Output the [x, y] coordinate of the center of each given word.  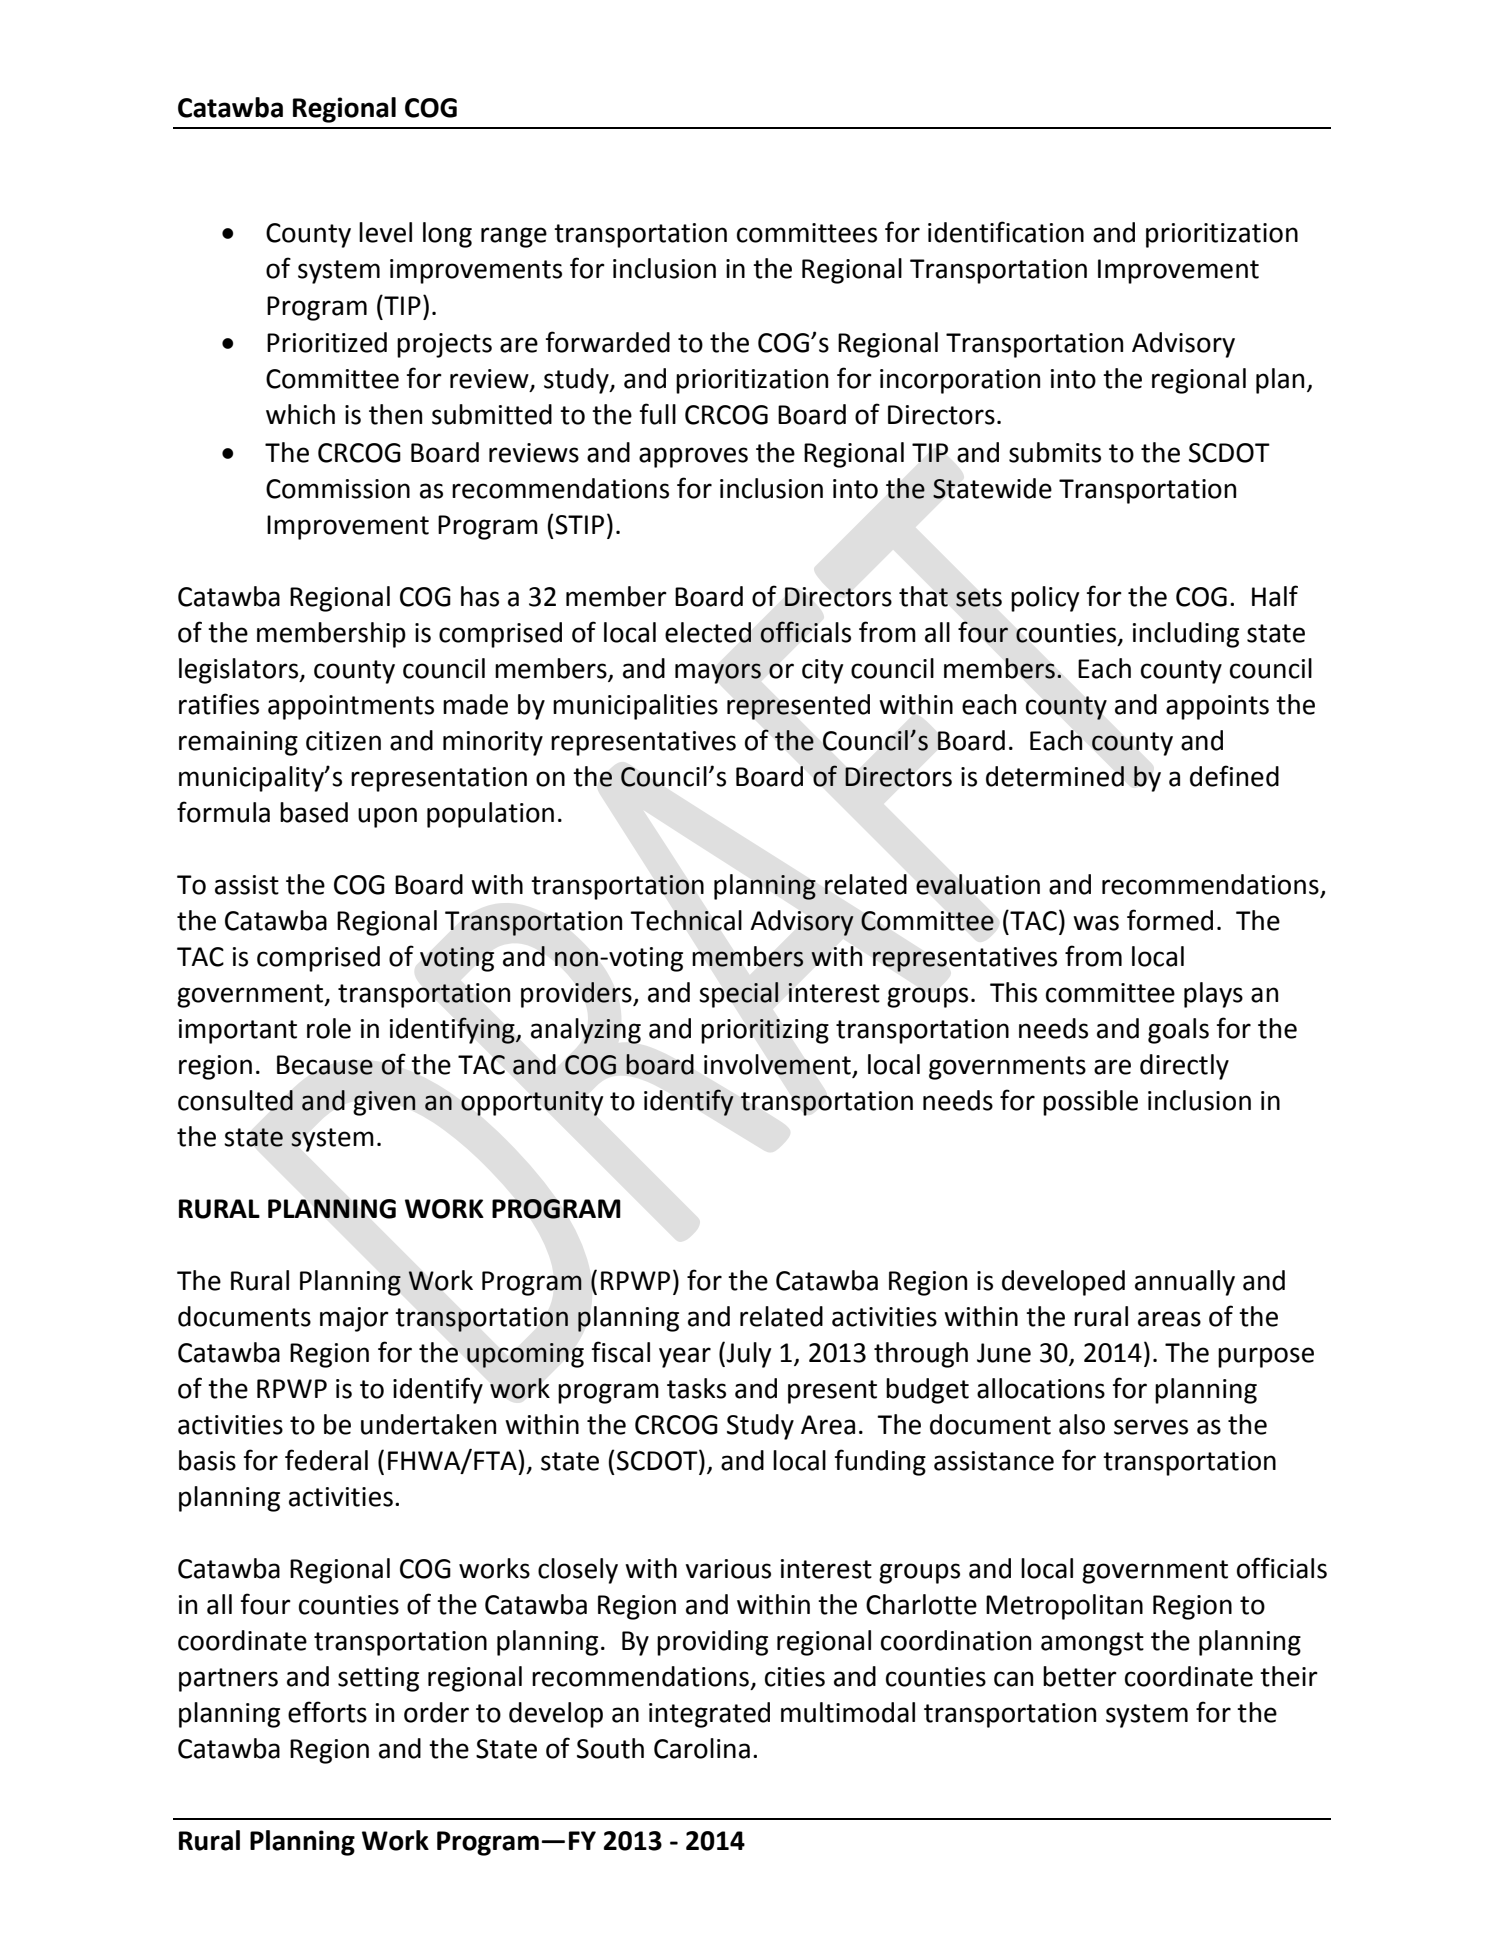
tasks [696, 1388]
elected [708, 632]
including [1186, 635]
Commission [338, 489]
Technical [686, 920]
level [385, 232]
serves [1151, 1427]
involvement [778, 1065]
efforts [327, 1712]
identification [1006, 232]
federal [326, 1460]
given [384, 1103]
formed [1170, 920]
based [314, 812]
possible [1090, 1103]
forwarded [607, 342]
